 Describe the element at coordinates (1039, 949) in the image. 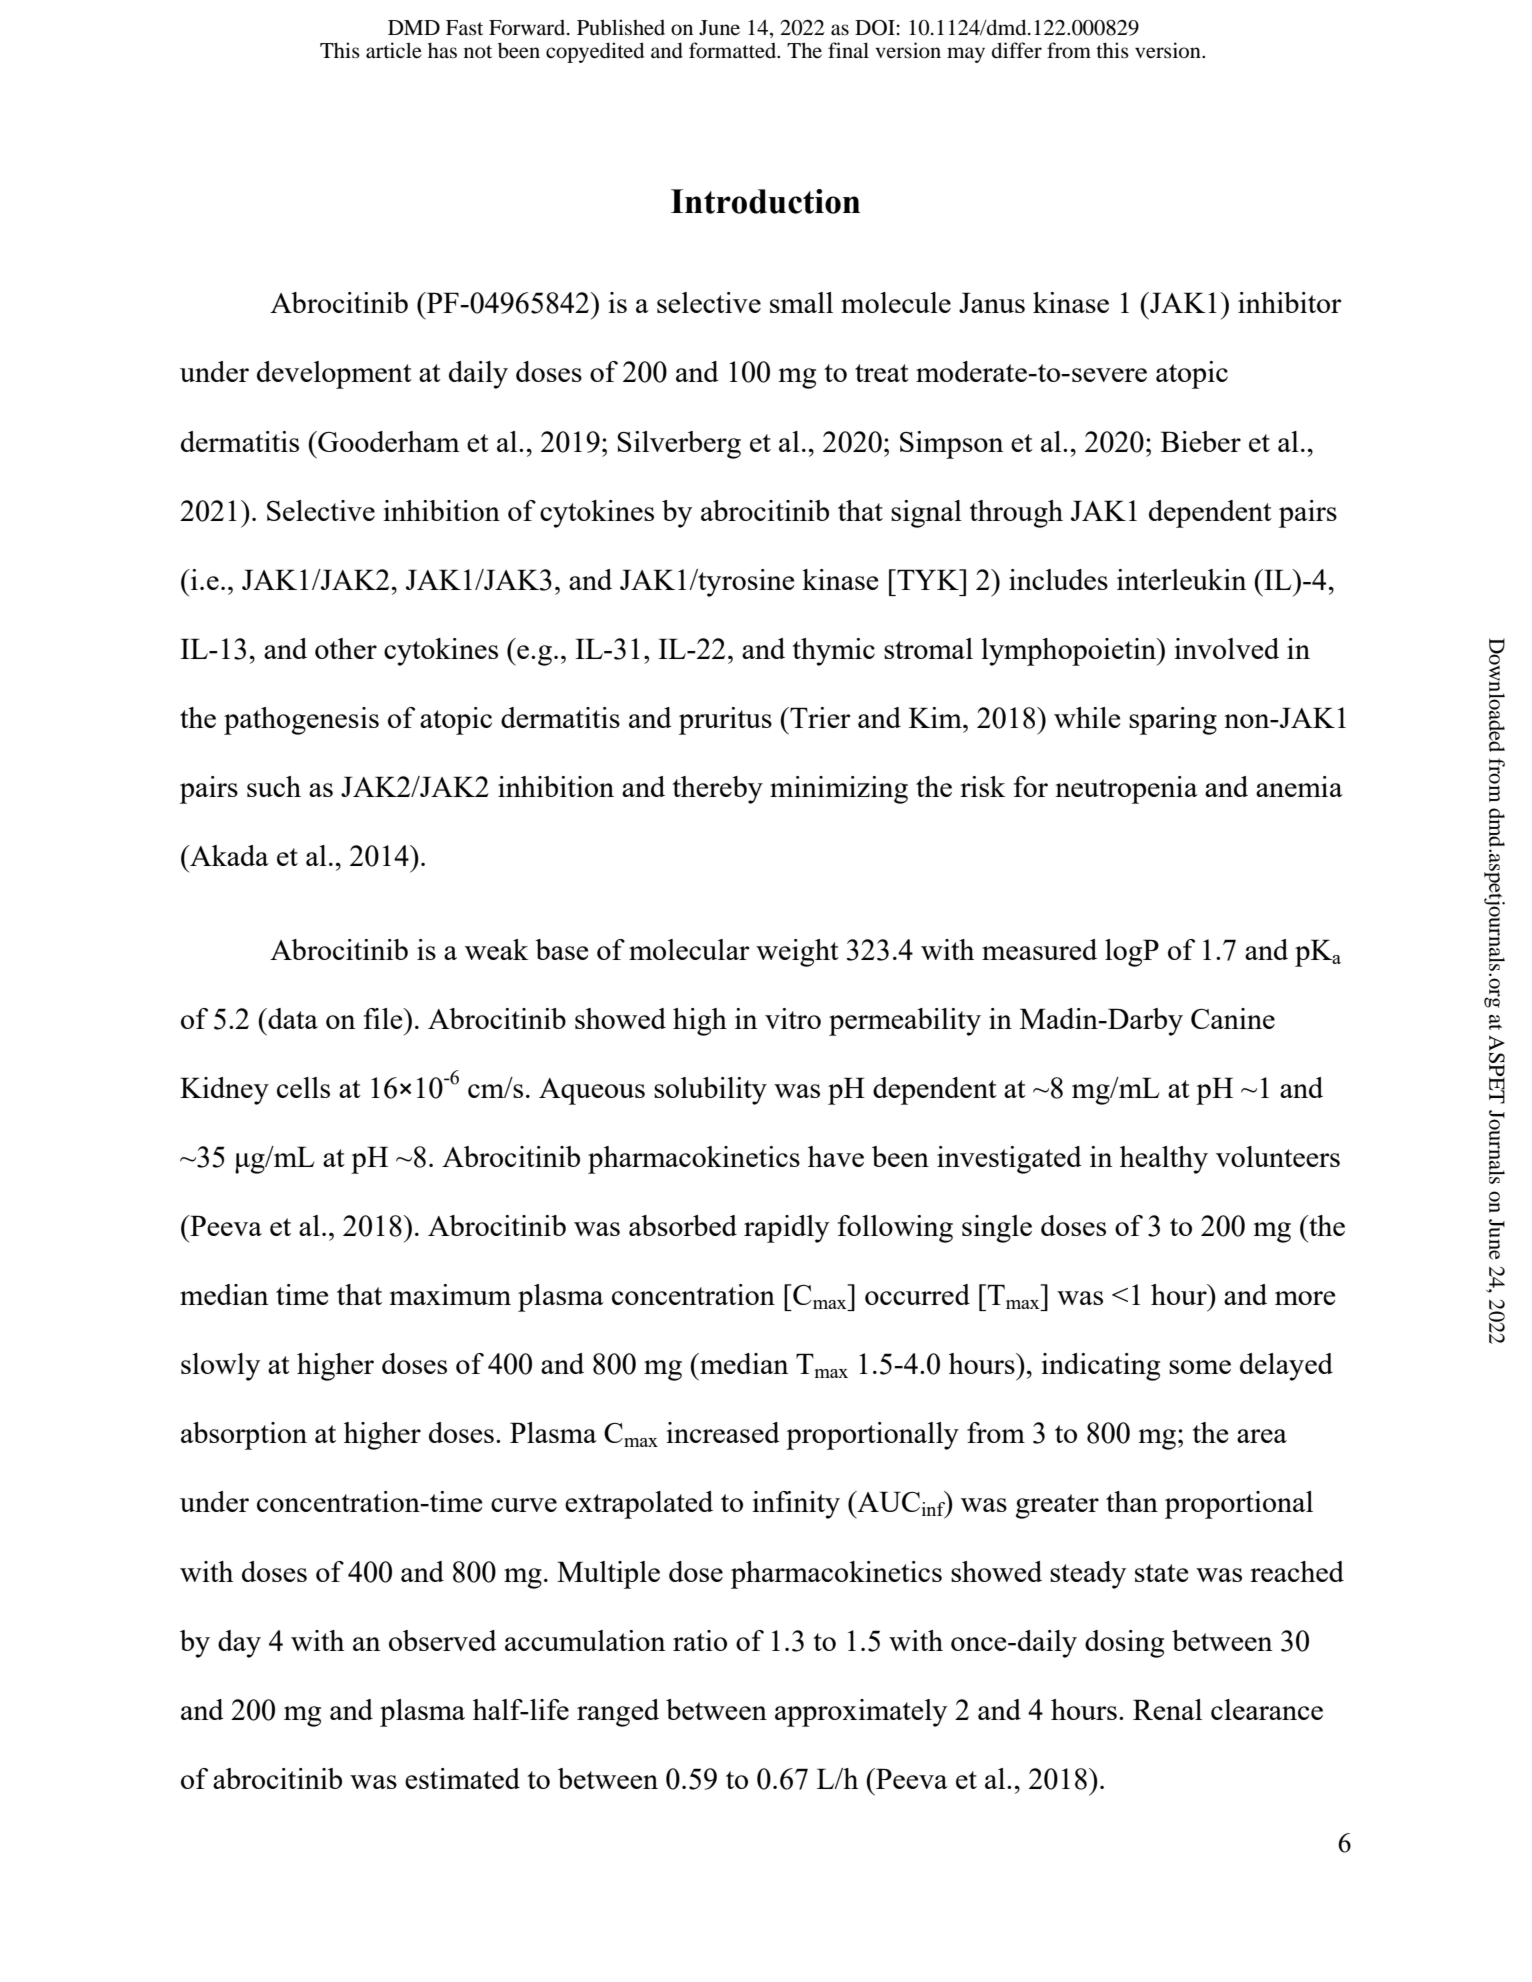

I see `measured` at that location.
